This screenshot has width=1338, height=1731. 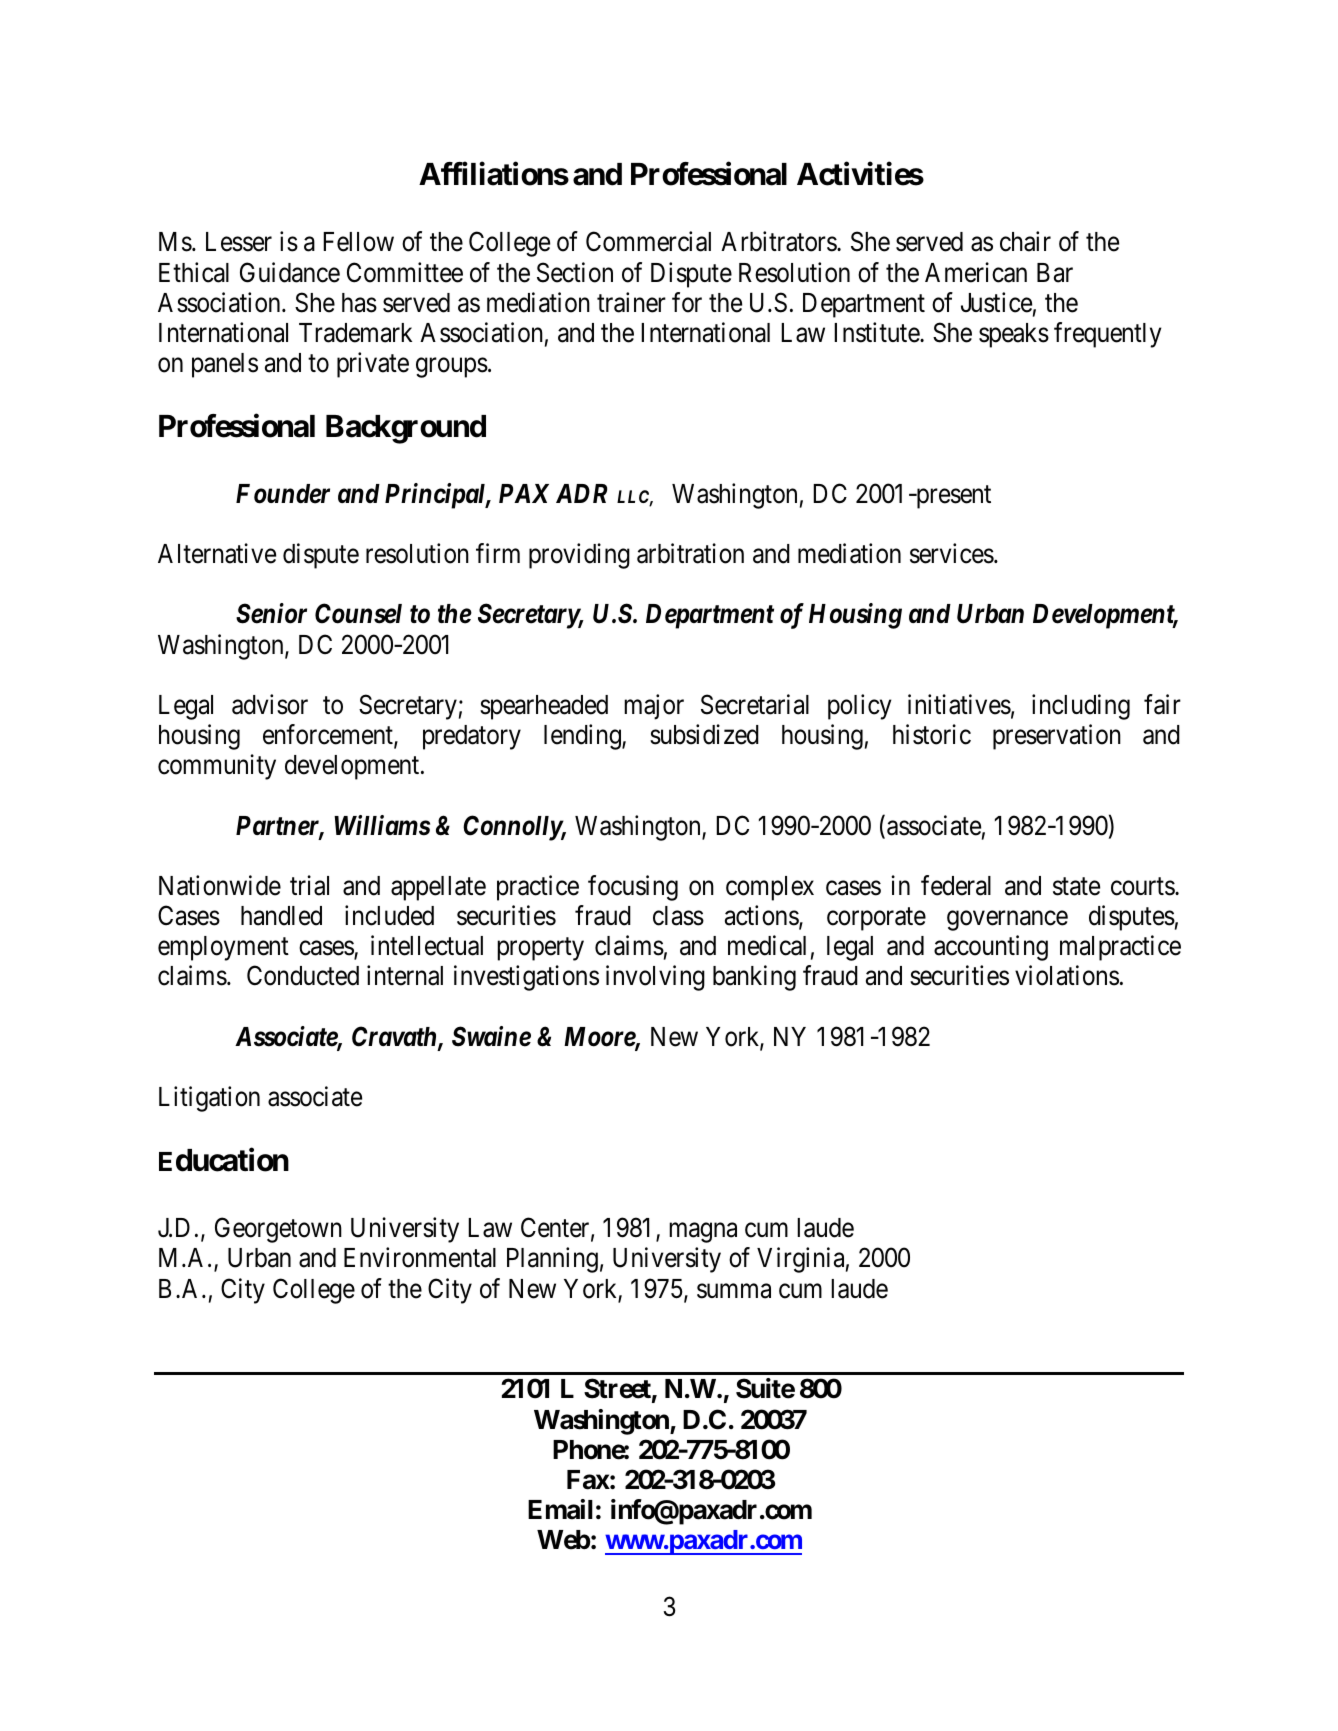 What do you see at coordinates (678, 916) in the screenshot?
I see `class` at bounding box center [678, 916].
